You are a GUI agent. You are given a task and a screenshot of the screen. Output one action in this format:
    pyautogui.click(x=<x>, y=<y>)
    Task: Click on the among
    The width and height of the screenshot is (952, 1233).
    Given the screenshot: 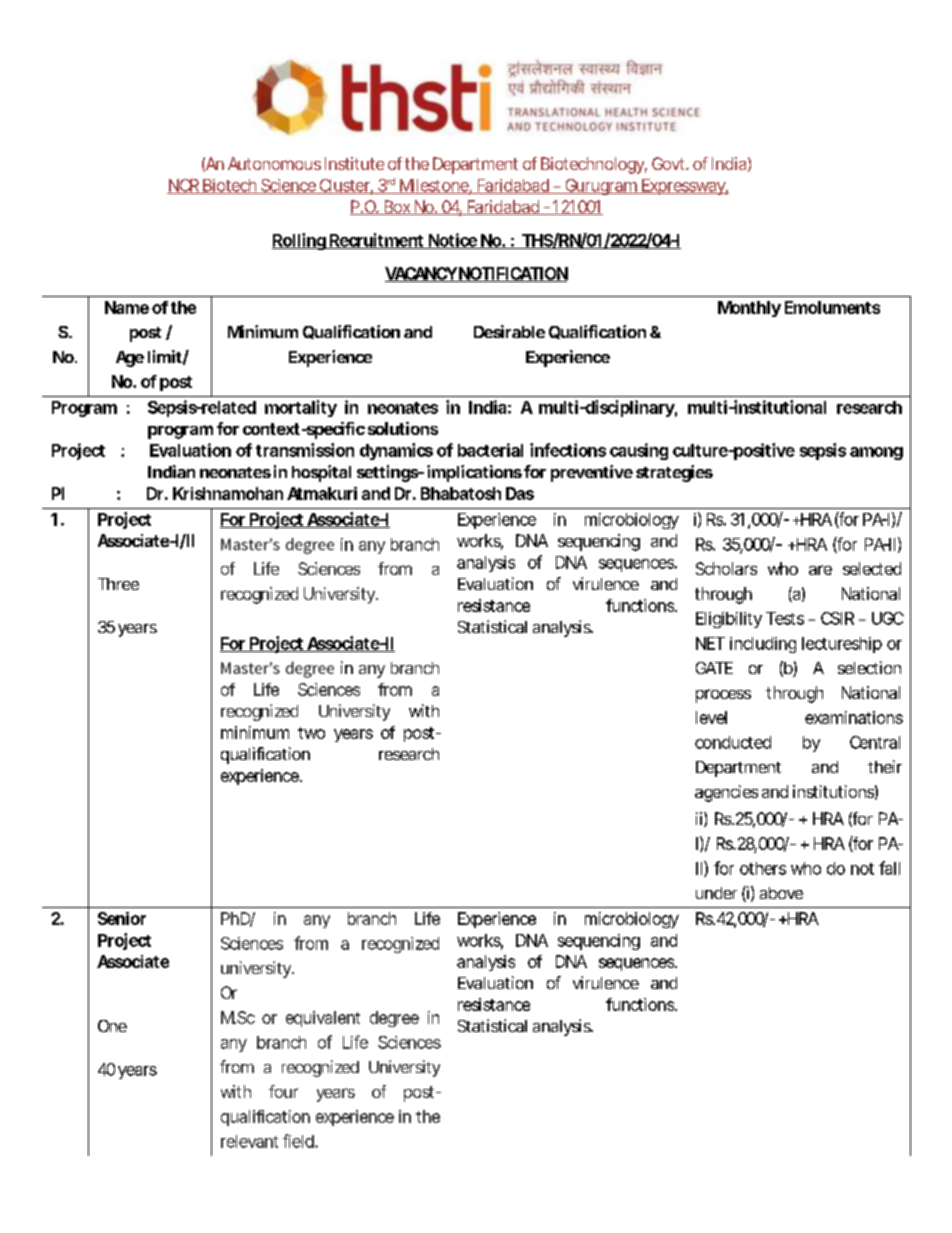 What is the action you would take?
    pyautogui.click(x=876, y=453)
